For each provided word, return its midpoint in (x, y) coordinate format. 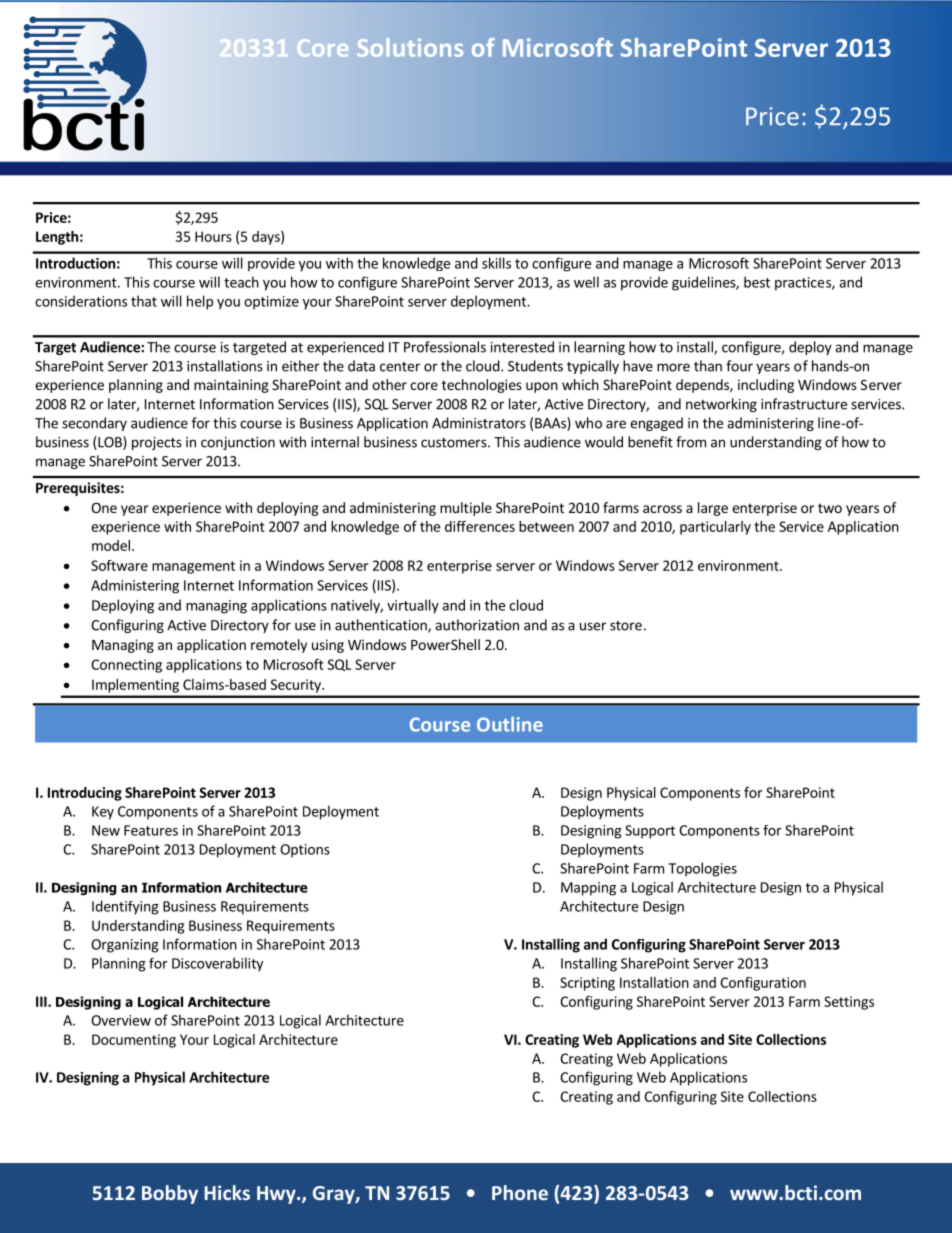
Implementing (135, 686)
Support (650, 832)
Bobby (170, 1194)
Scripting (587, 984)
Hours (213, 236)
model (111, 545)
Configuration (763, 984)
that (144, 301)
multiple (466, 509)
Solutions (410, 47)
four (739, 366)
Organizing (125, 946)
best (757, 282)
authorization (477, 625)
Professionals (445, 347)
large (713, 509)
